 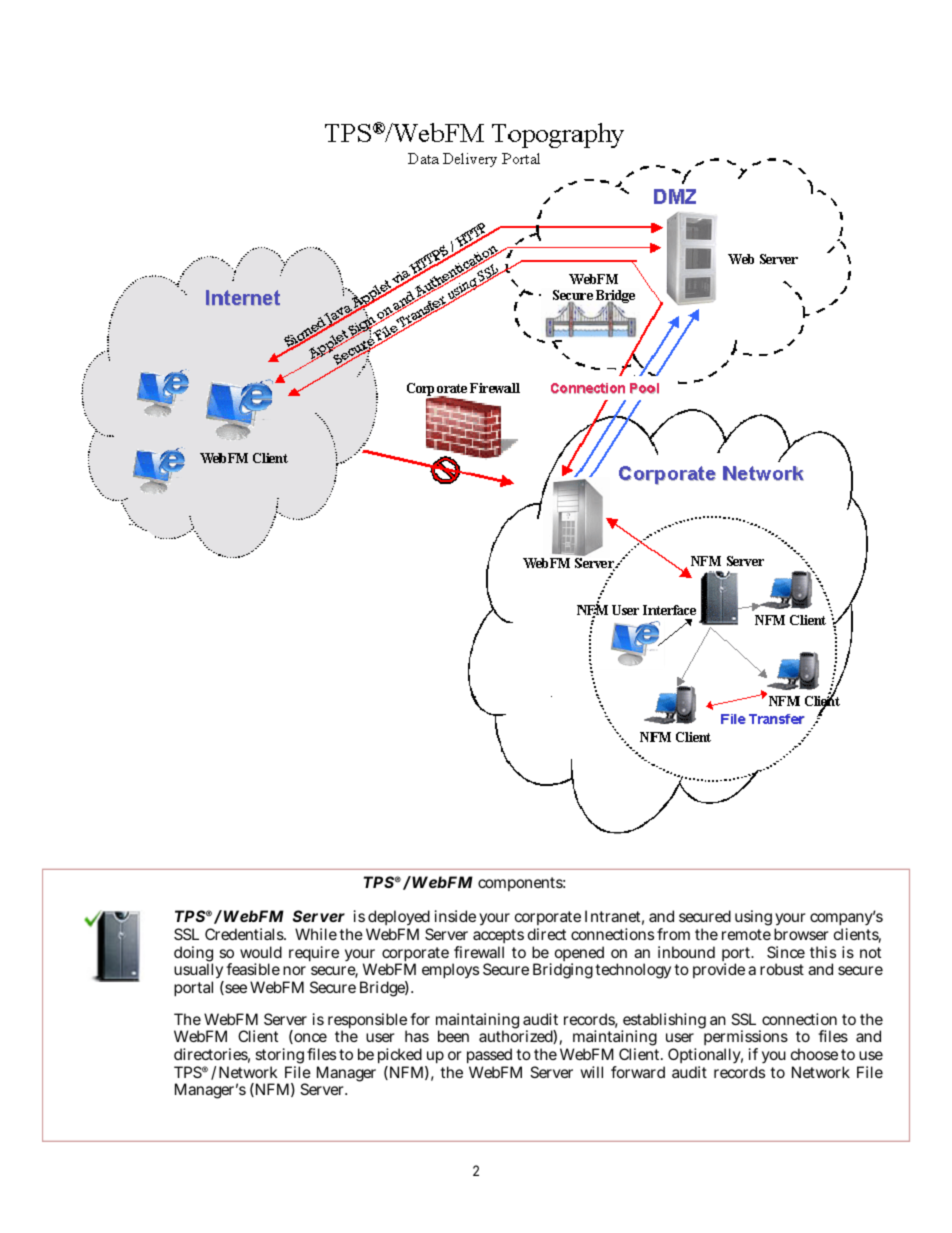 I want to click on see, so click(x=235, y=989).
